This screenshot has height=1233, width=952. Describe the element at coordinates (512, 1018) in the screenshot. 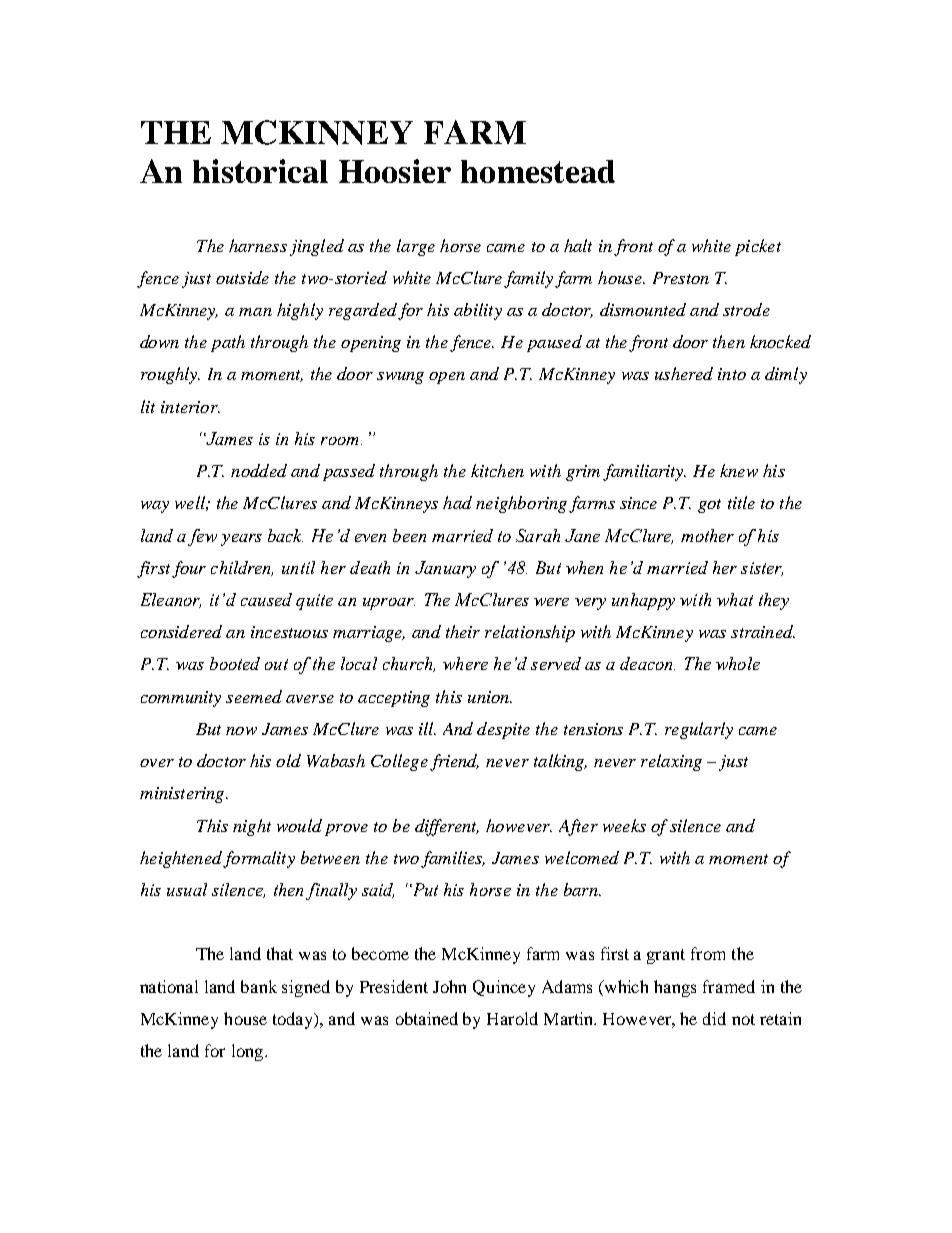

I see `Harold` at that location.
